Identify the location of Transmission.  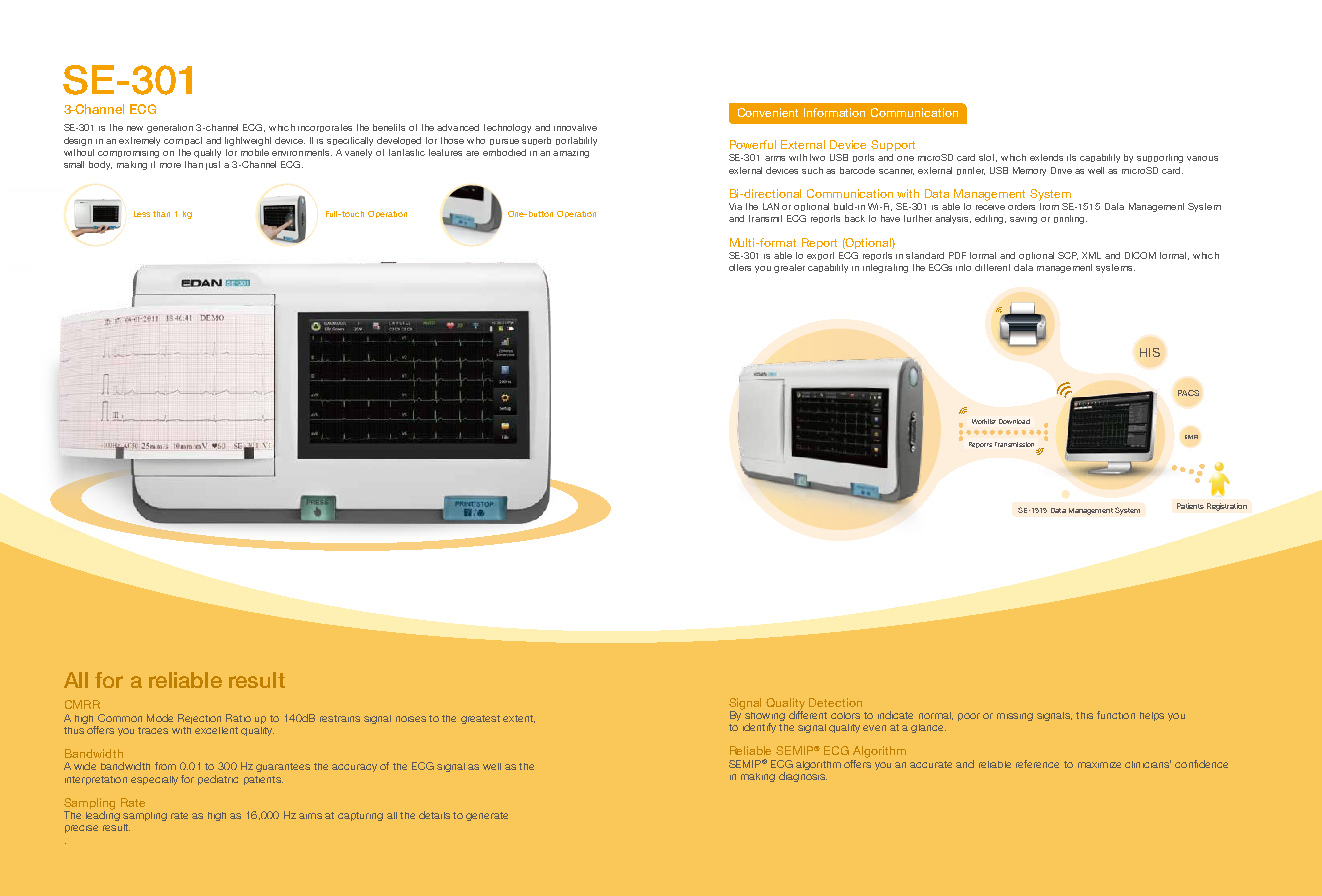
(1014, 444).
